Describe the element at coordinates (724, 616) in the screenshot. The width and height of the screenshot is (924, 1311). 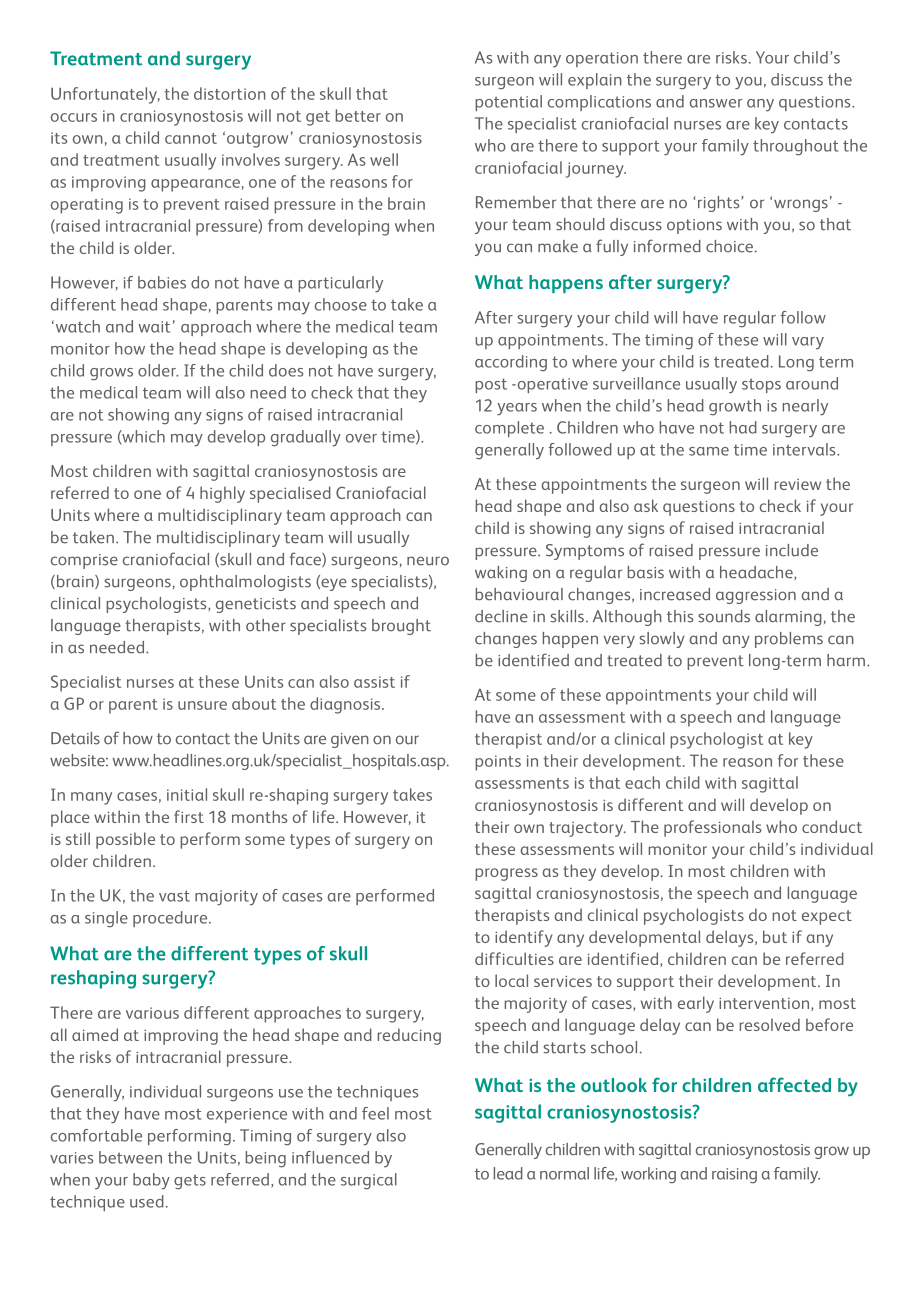
I see `sounds` at that location.
